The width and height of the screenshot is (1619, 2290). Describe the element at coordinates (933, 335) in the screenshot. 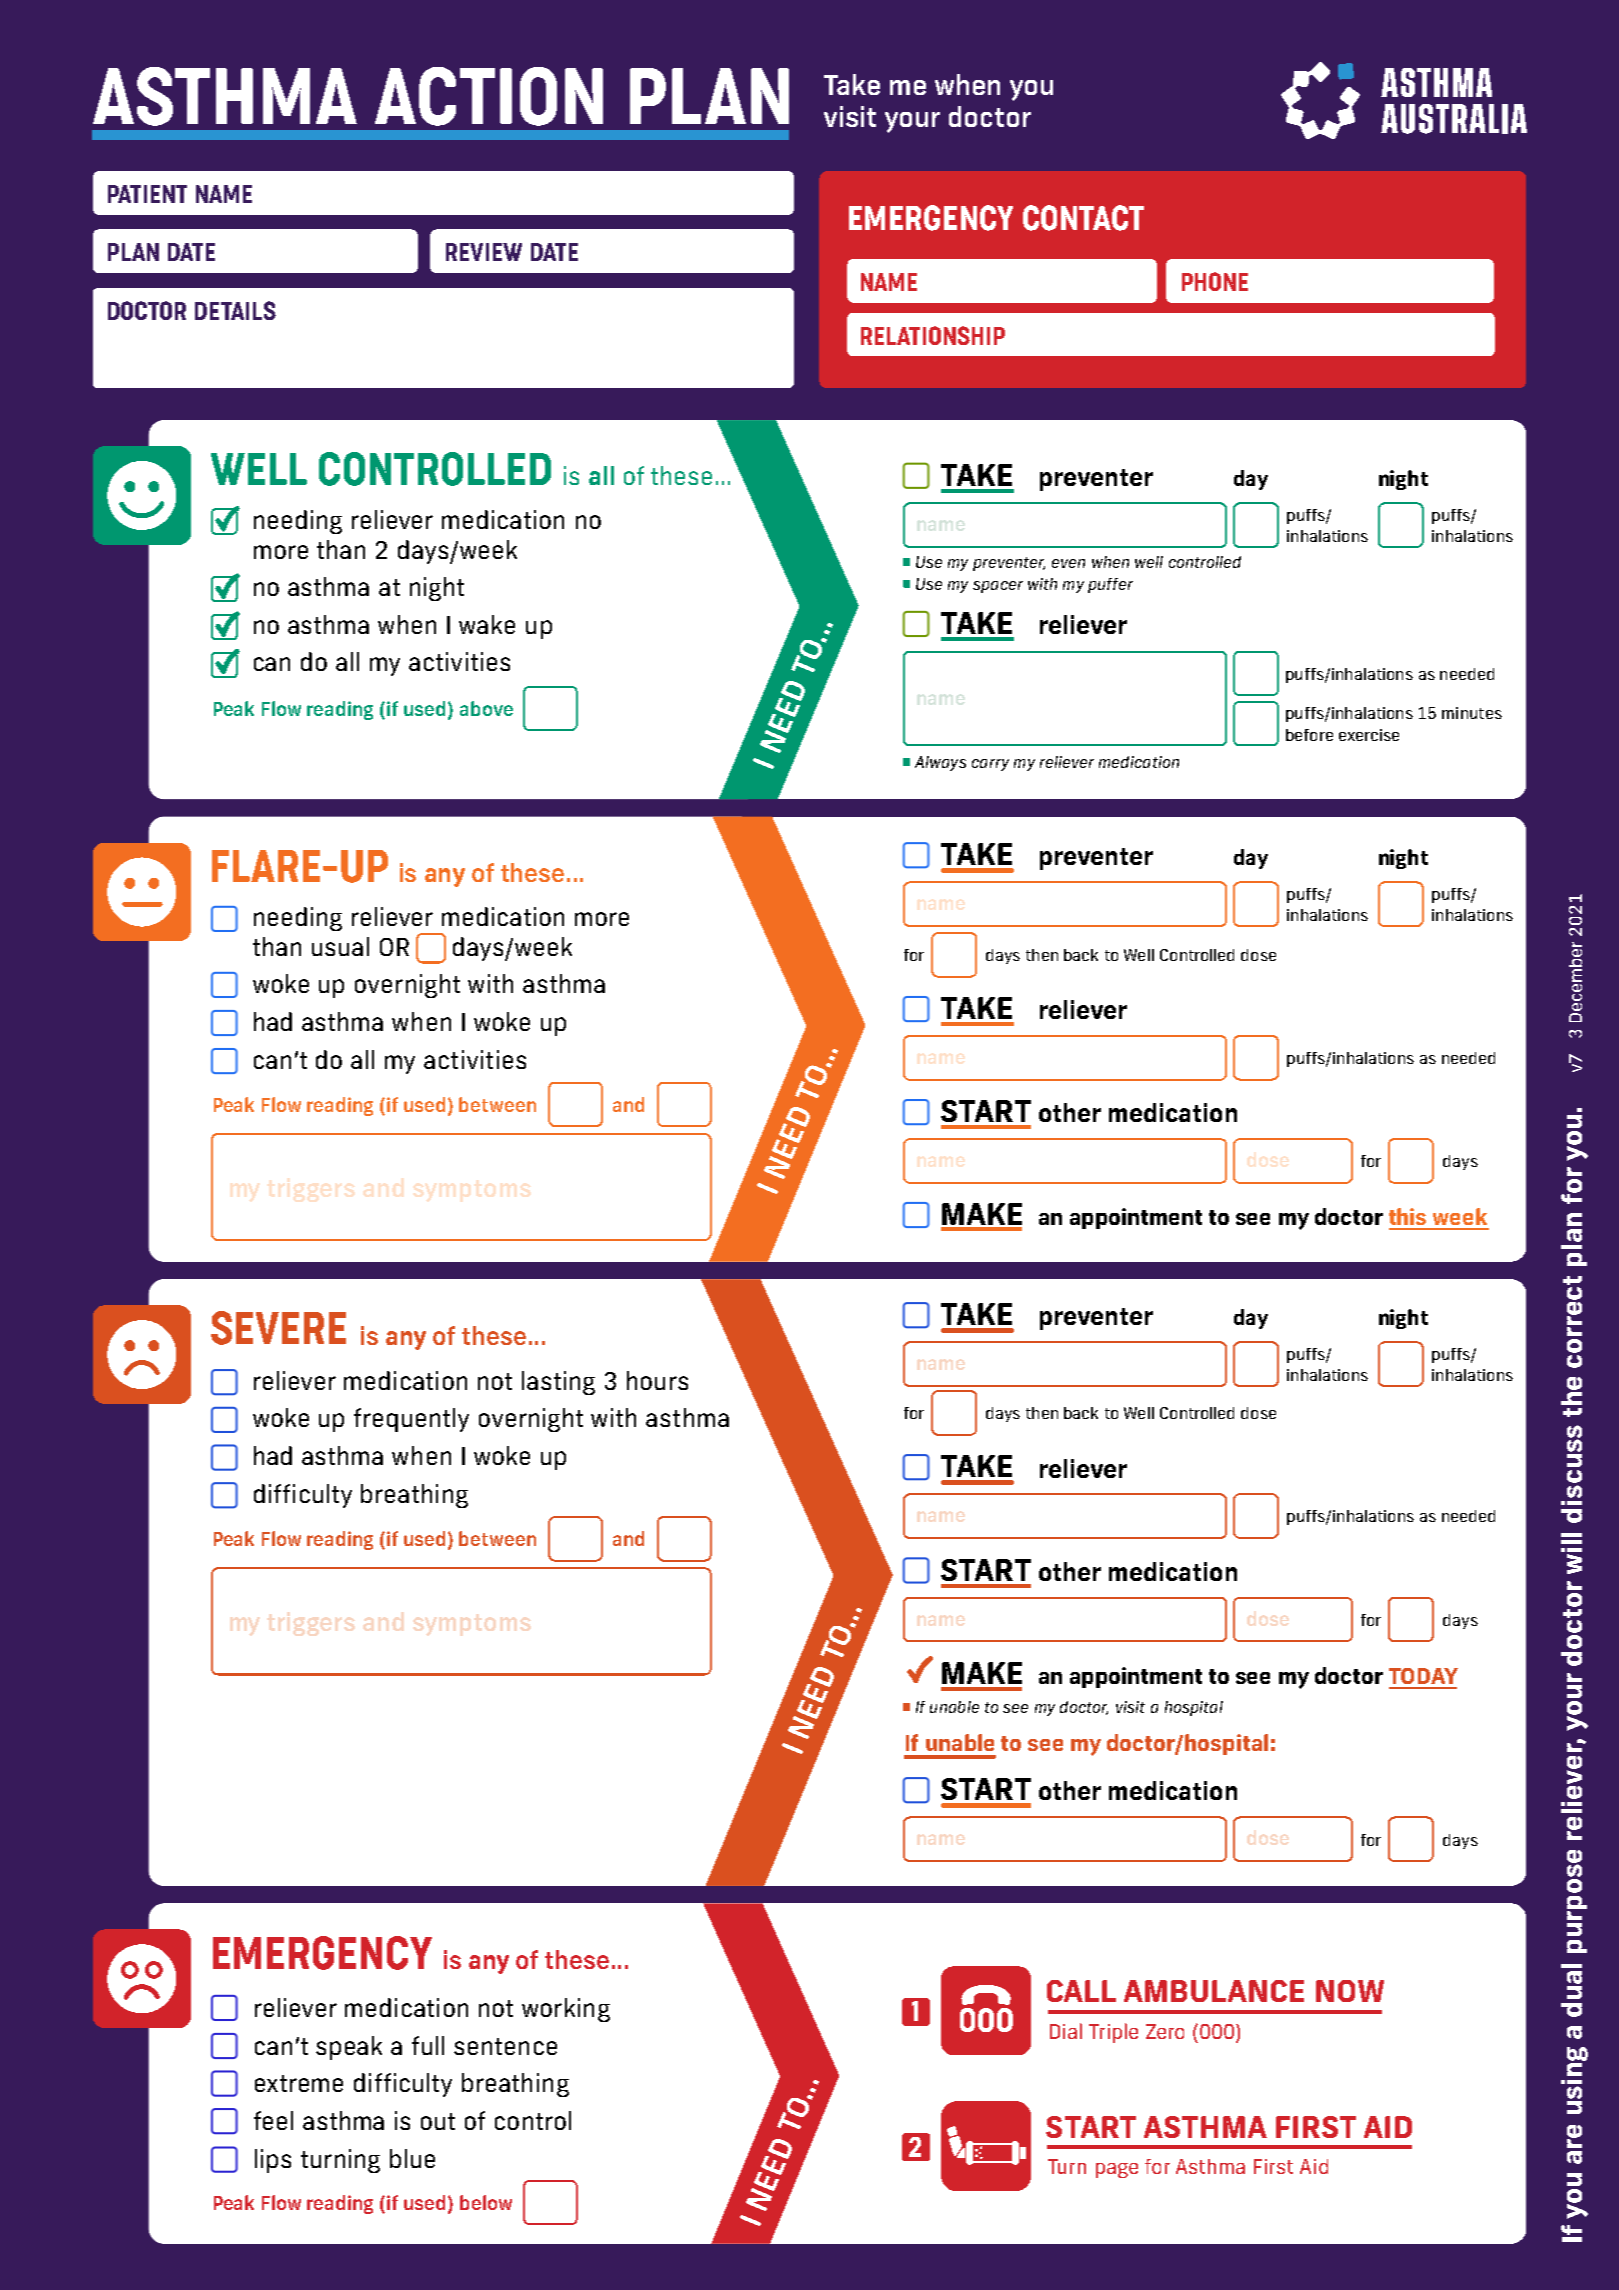

I see `RELATIONSHIP` at that location.
